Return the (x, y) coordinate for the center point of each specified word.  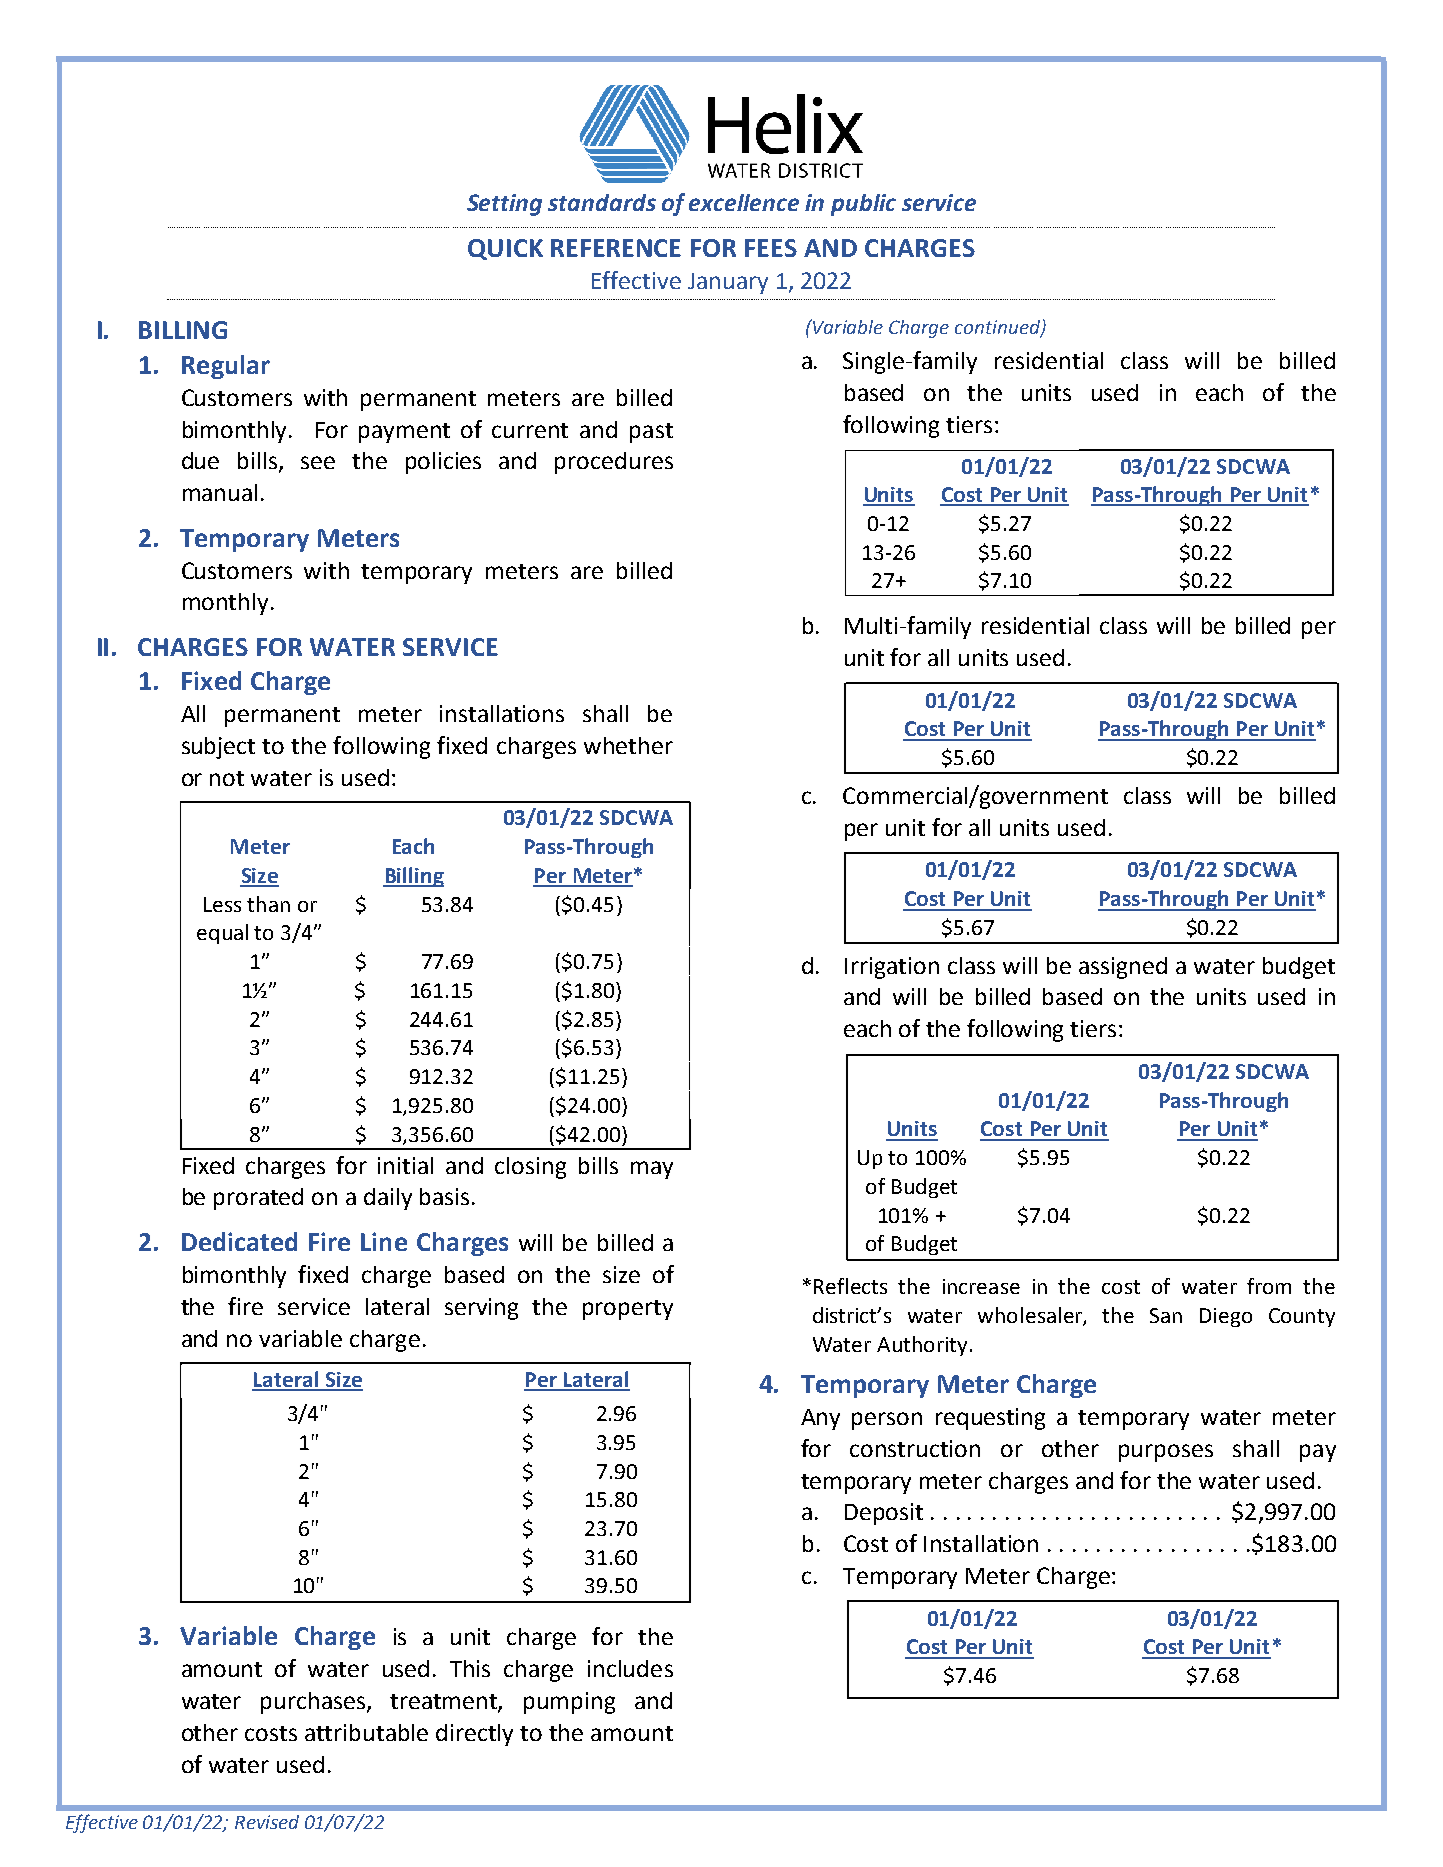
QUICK (505, 249)
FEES (771, 248)
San (1166, 1315)
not (227, 778)
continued (999, 328)
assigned (1123, 968)
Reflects (850, 1286)
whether (628, 745)
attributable (366, 1732)
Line (384, 1241)
